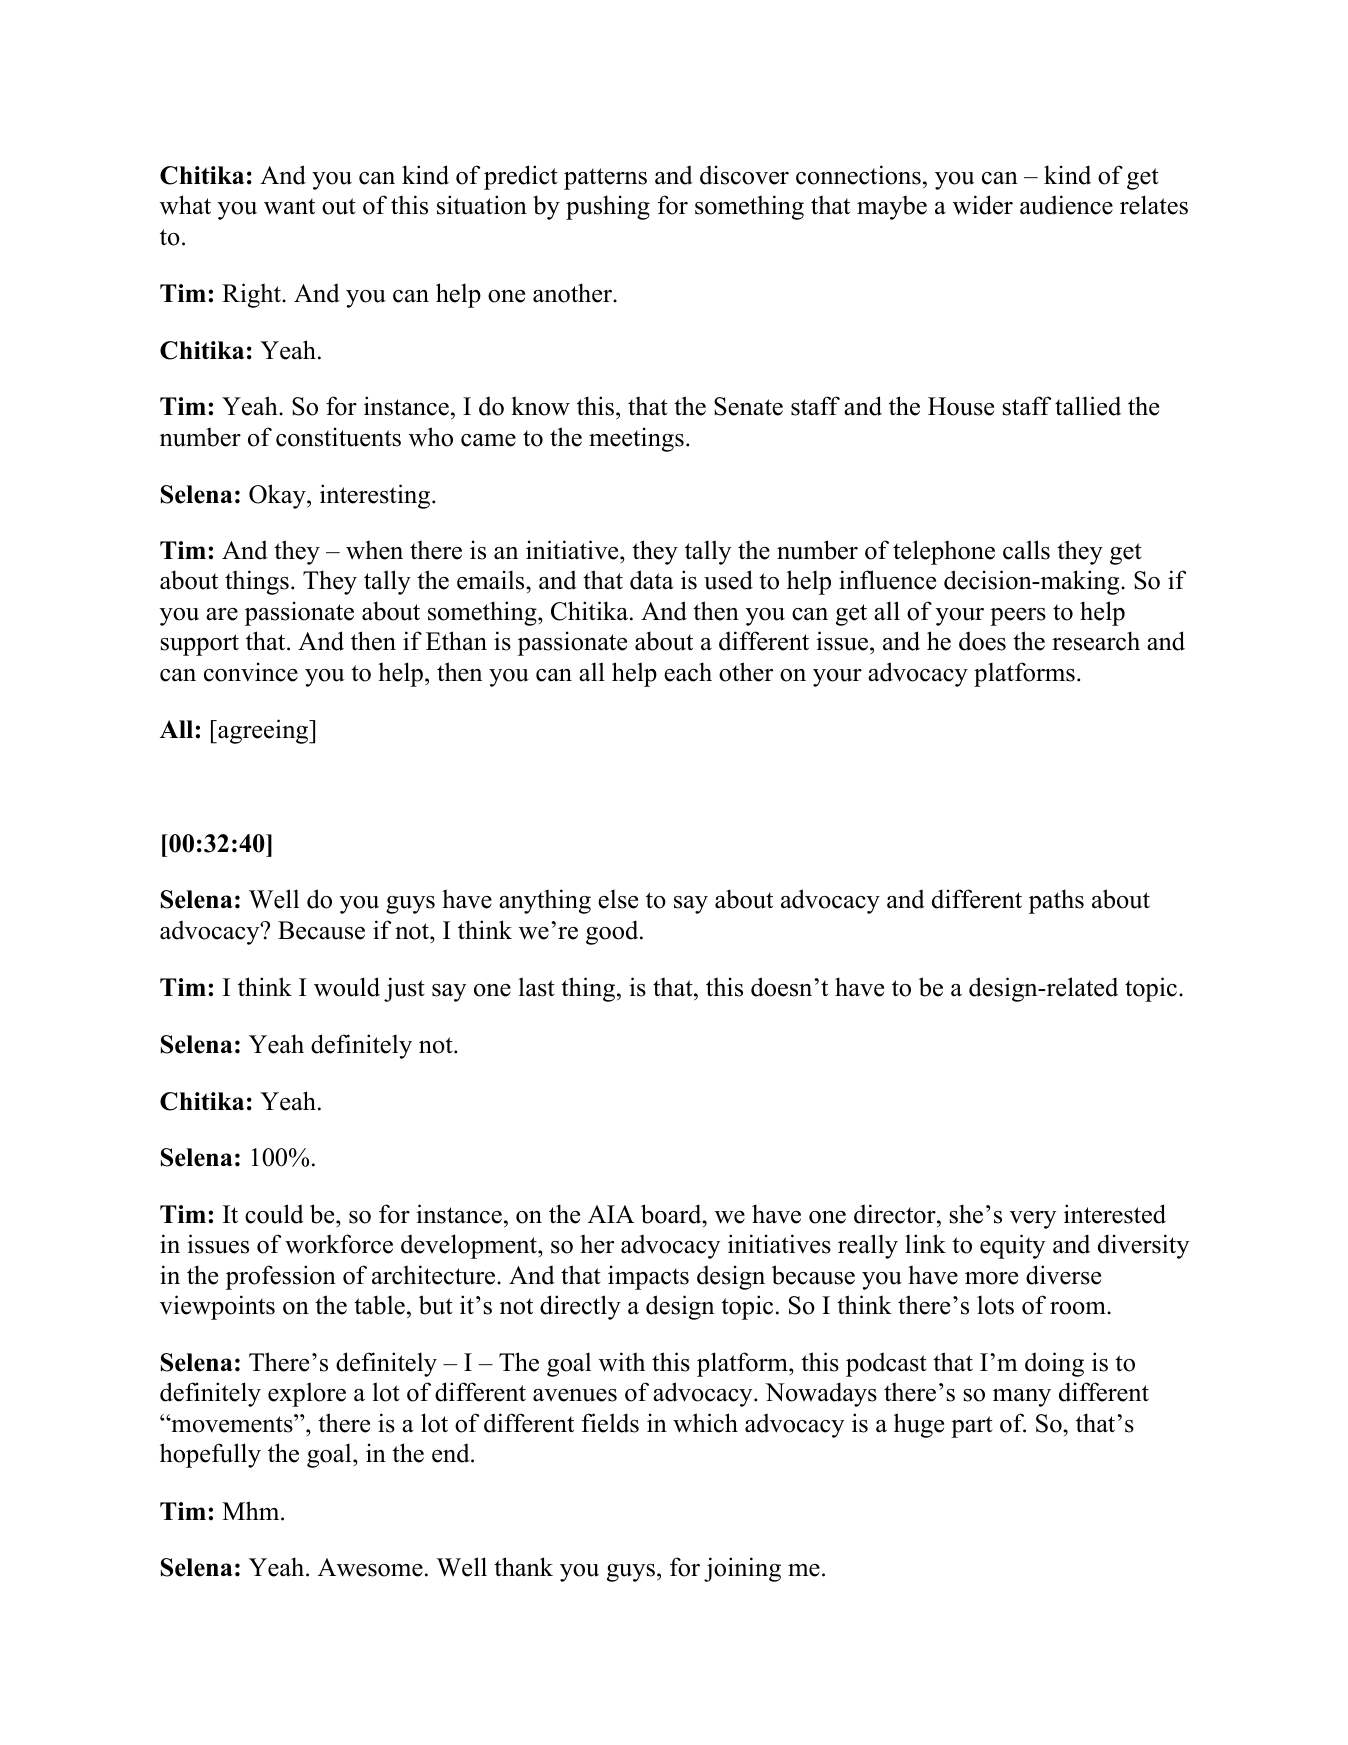  Describe the element at coordinates (1066, 205) in the image. I see `audience` at that location.
